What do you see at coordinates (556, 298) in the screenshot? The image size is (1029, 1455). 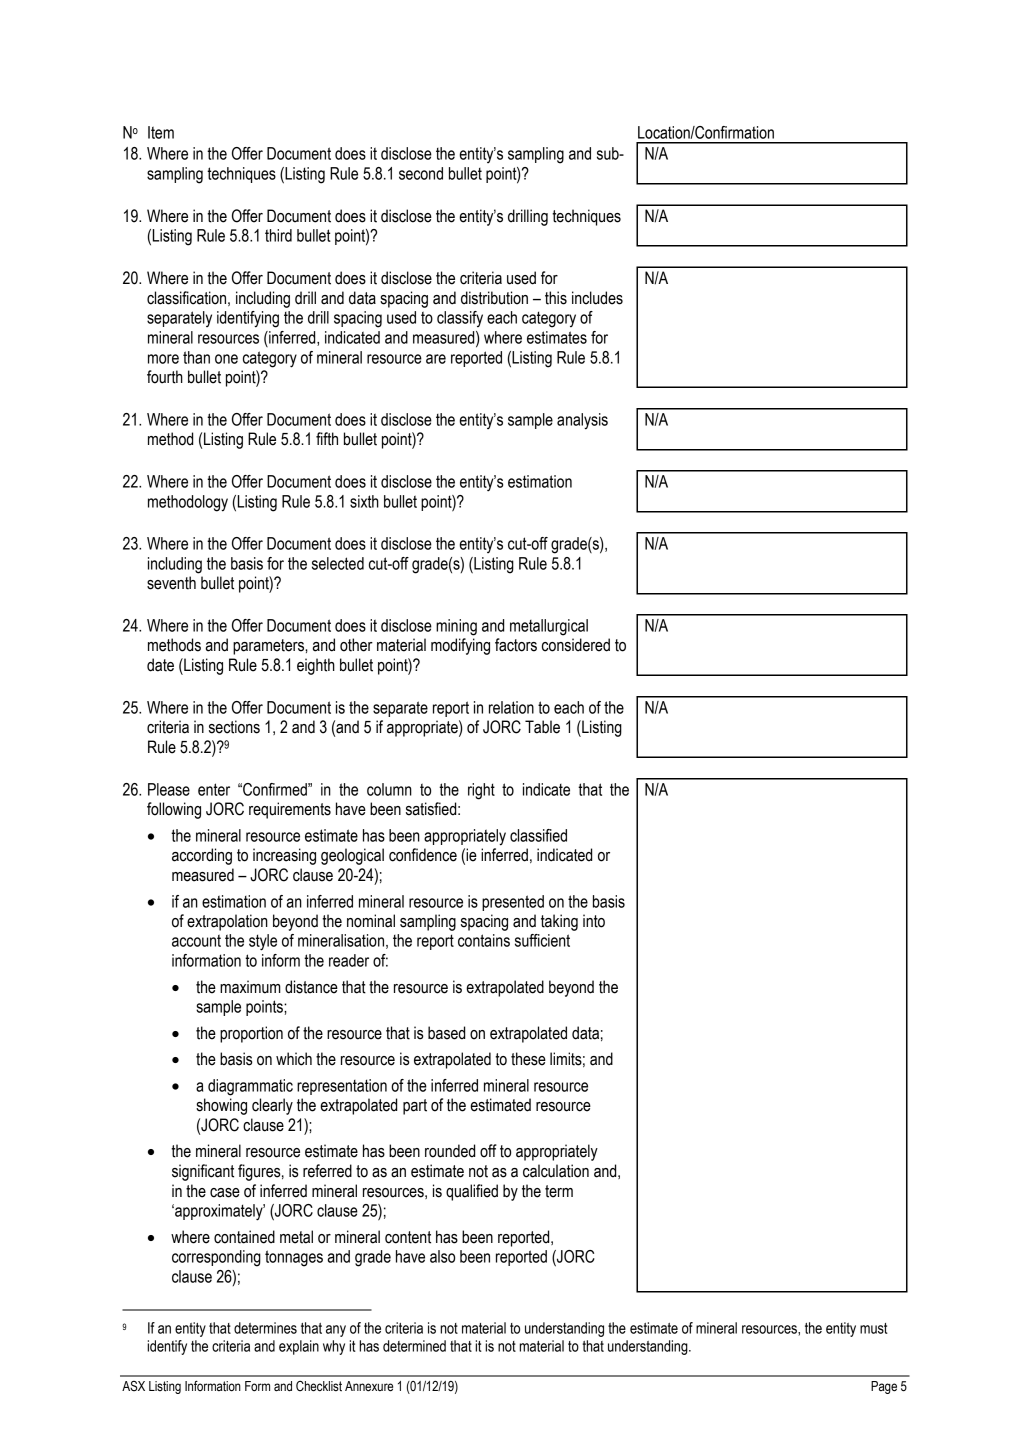 I see `this` at bounding box center [556, 298].
